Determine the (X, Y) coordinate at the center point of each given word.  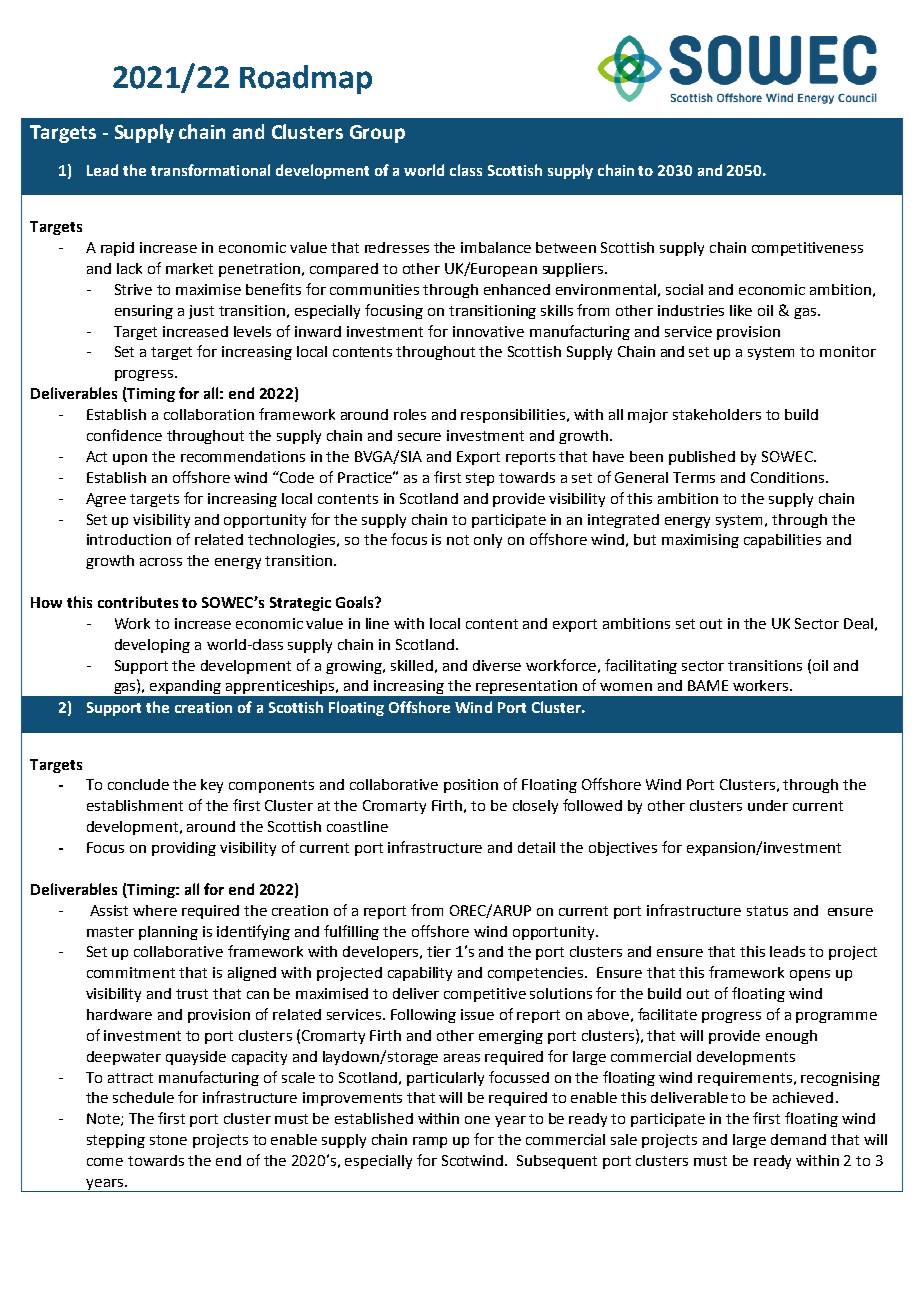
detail (536, 847)
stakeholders (717, 414)
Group (377, 134)
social (684, 289)
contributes (138, 602)
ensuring (144, 312)
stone (168, 1140)
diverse (497, 665)
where (155, 910)
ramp (430, 1142)
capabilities (782, 541)
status (767, 911)
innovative (488, 331)
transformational (210, 170)
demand (798, 1139)
